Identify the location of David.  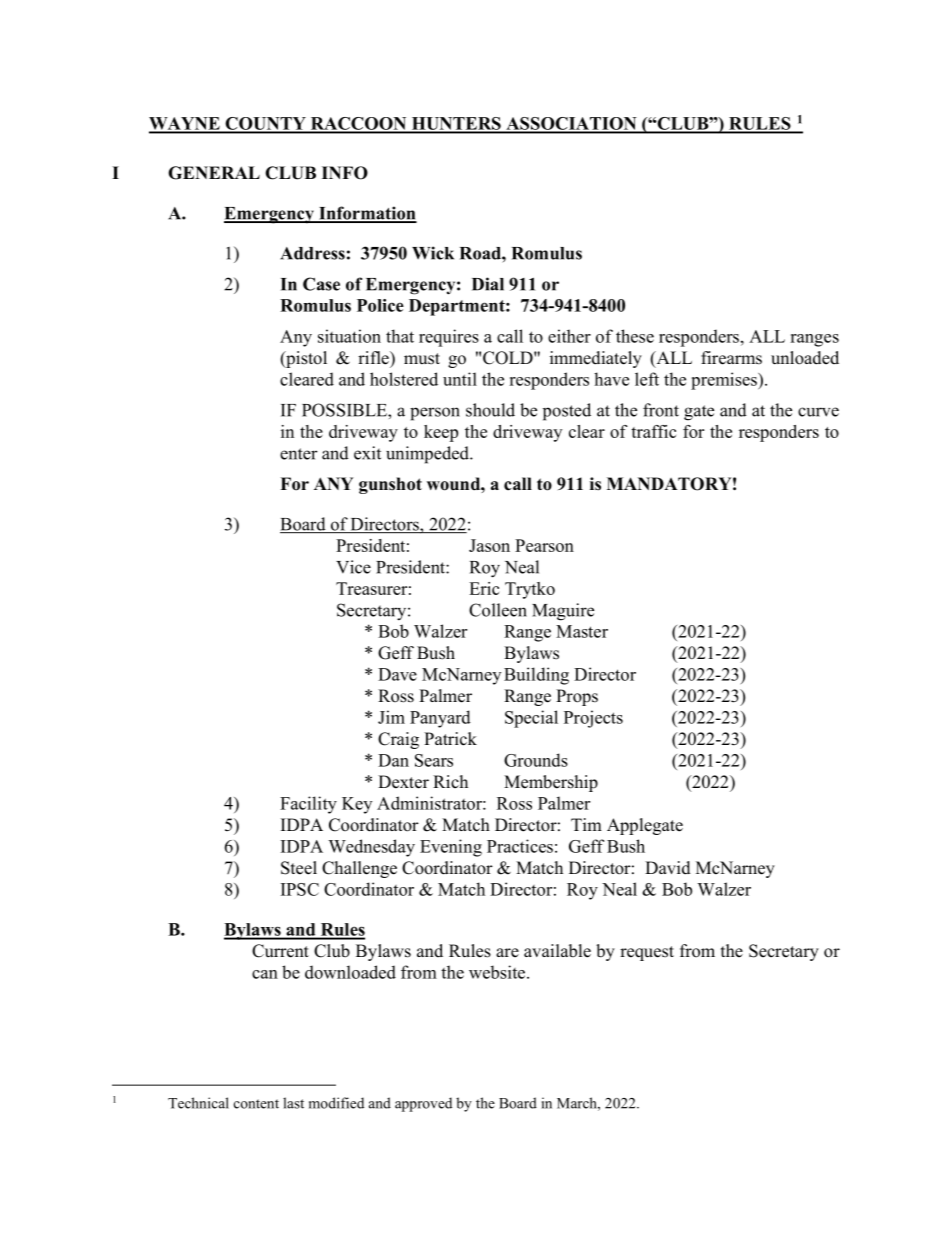
(668, 868).
